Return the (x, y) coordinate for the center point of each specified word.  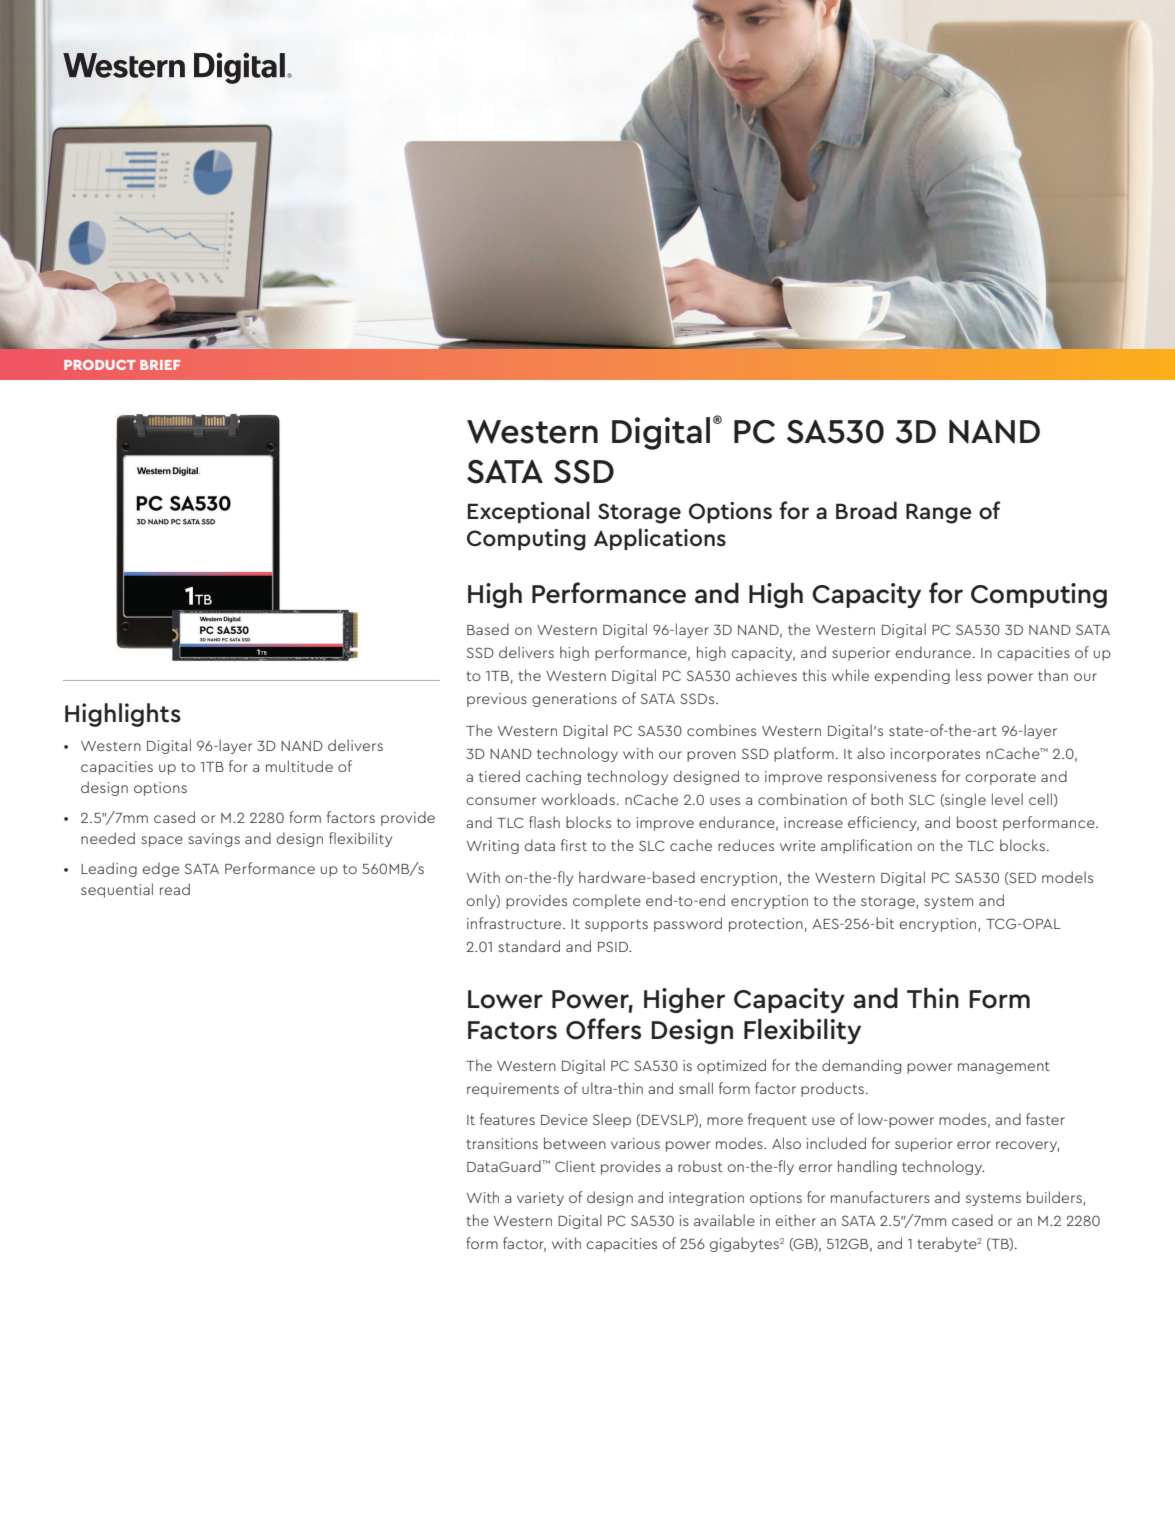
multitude (299, 766)
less (969, 675)
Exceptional (529, 512)
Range (938, 513)
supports (616, 925)
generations (574, 700)
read (175, 889)
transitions (502, 1143)
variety (540, 1199)
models (1067, 877)
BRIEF (160, 365)
